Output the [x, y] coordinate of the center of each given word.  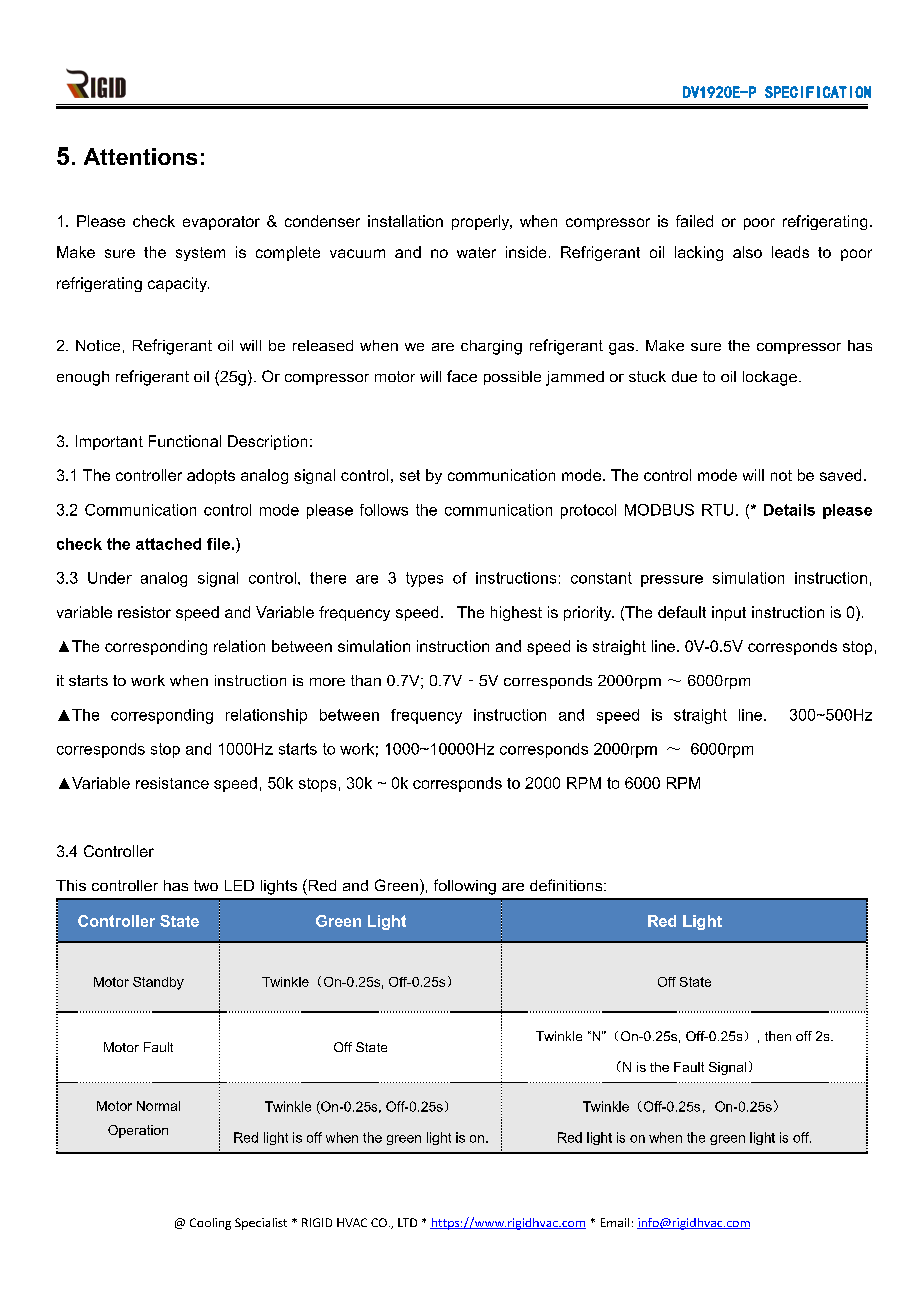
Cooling [210, 1224]
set [410, 475]
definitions [567, 885]
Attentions [140, 156]
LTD [407, 1222]
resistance [172, 783]
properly [482, 222]
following [465, 887]
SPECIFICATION [818, 92]
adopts [211, 476]
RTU [717, 510]
